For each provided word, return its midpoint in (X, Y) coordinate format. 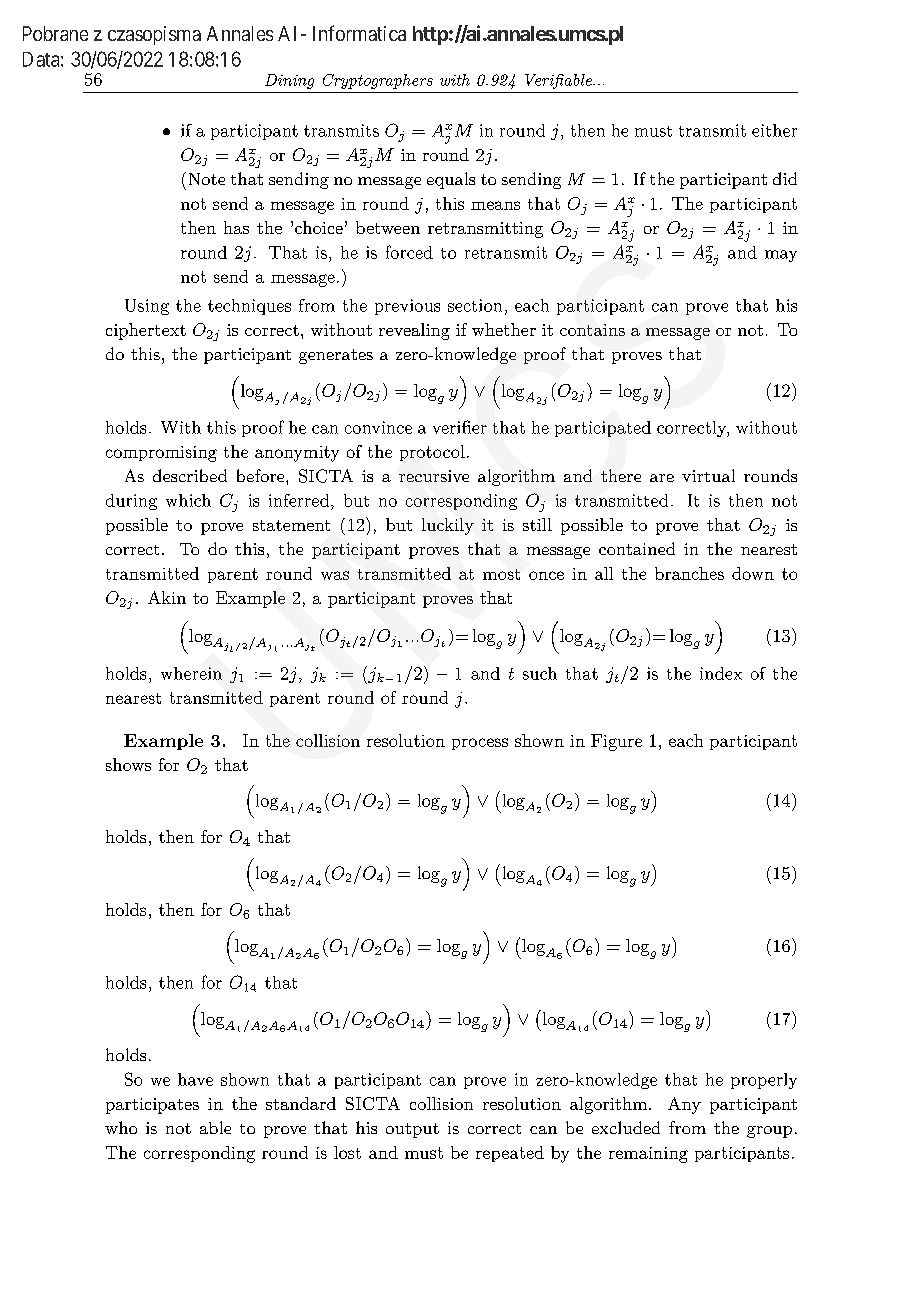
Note (207, 179)
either (774, 130)
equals (451, 180)
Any (684, 1105)
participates (152, 1106)
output (412, 1130)
